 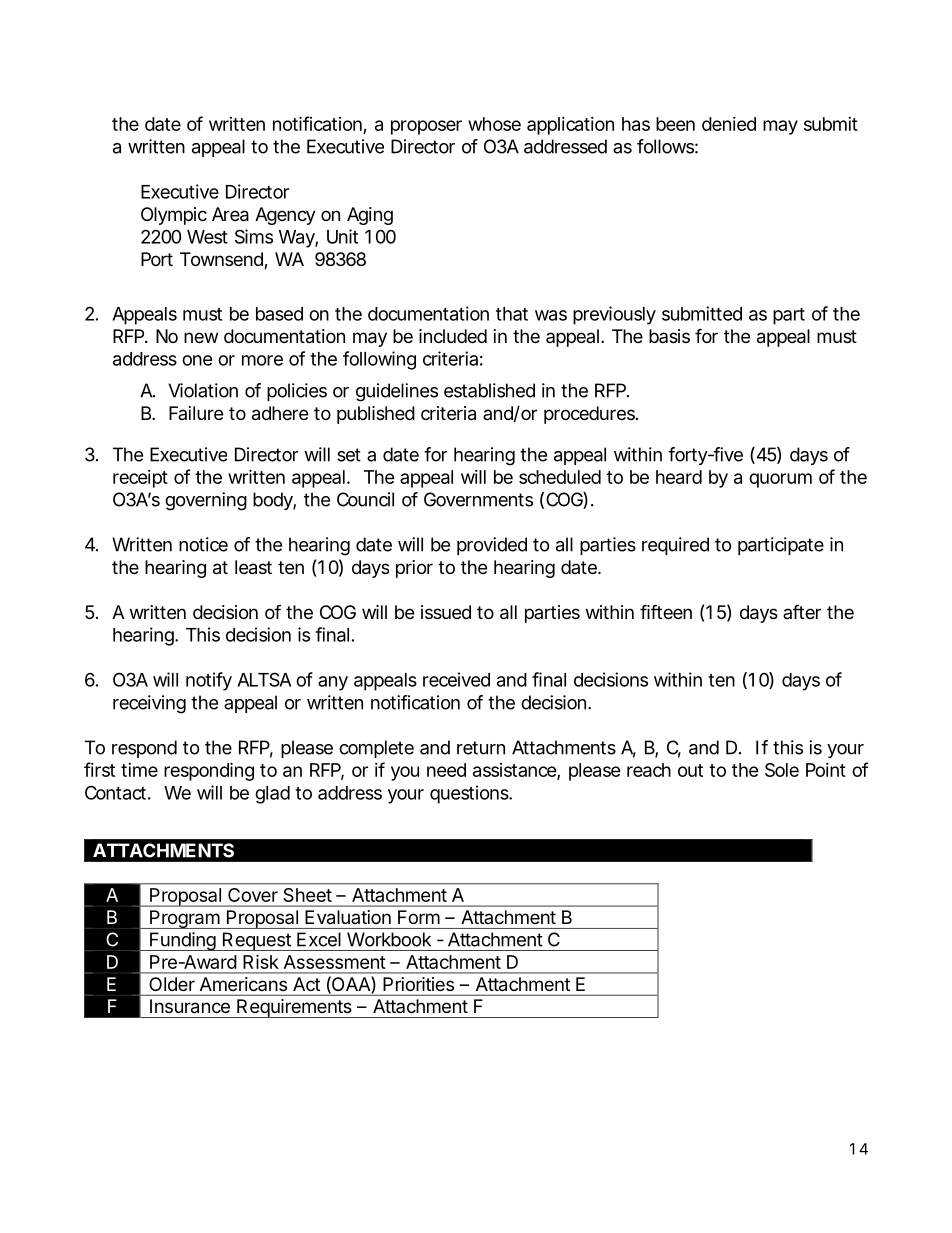 What do you see at coordinates (174, 216) in the page?
I see `Olympic` at bounding box center [174, 216].
